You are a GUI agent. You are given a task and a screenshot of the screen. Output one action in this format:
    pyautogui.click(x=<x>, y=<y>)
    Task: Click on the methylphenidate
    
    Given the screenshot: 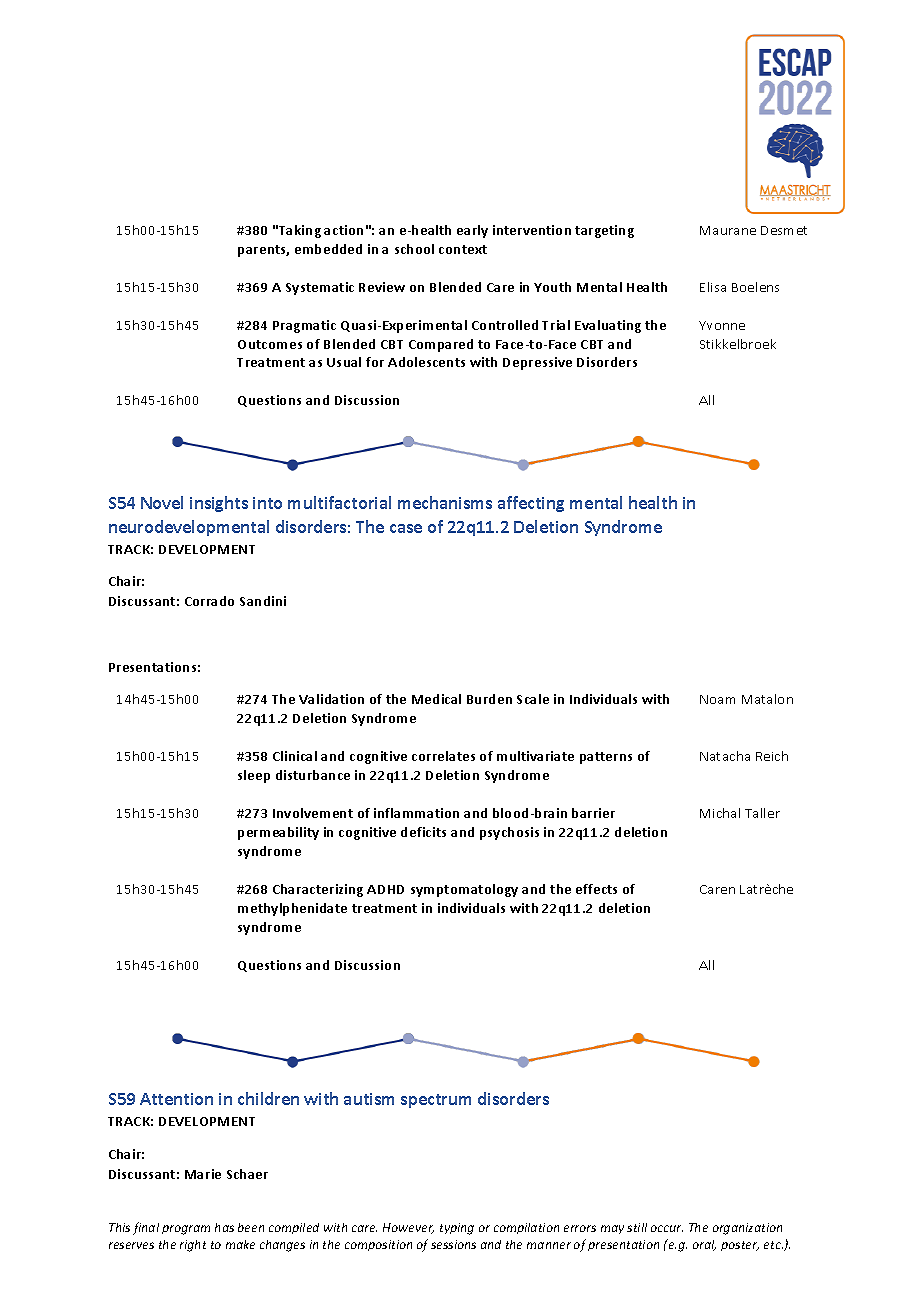 What is the action you would take?
    pyautogui.click(x=292, y=909)
